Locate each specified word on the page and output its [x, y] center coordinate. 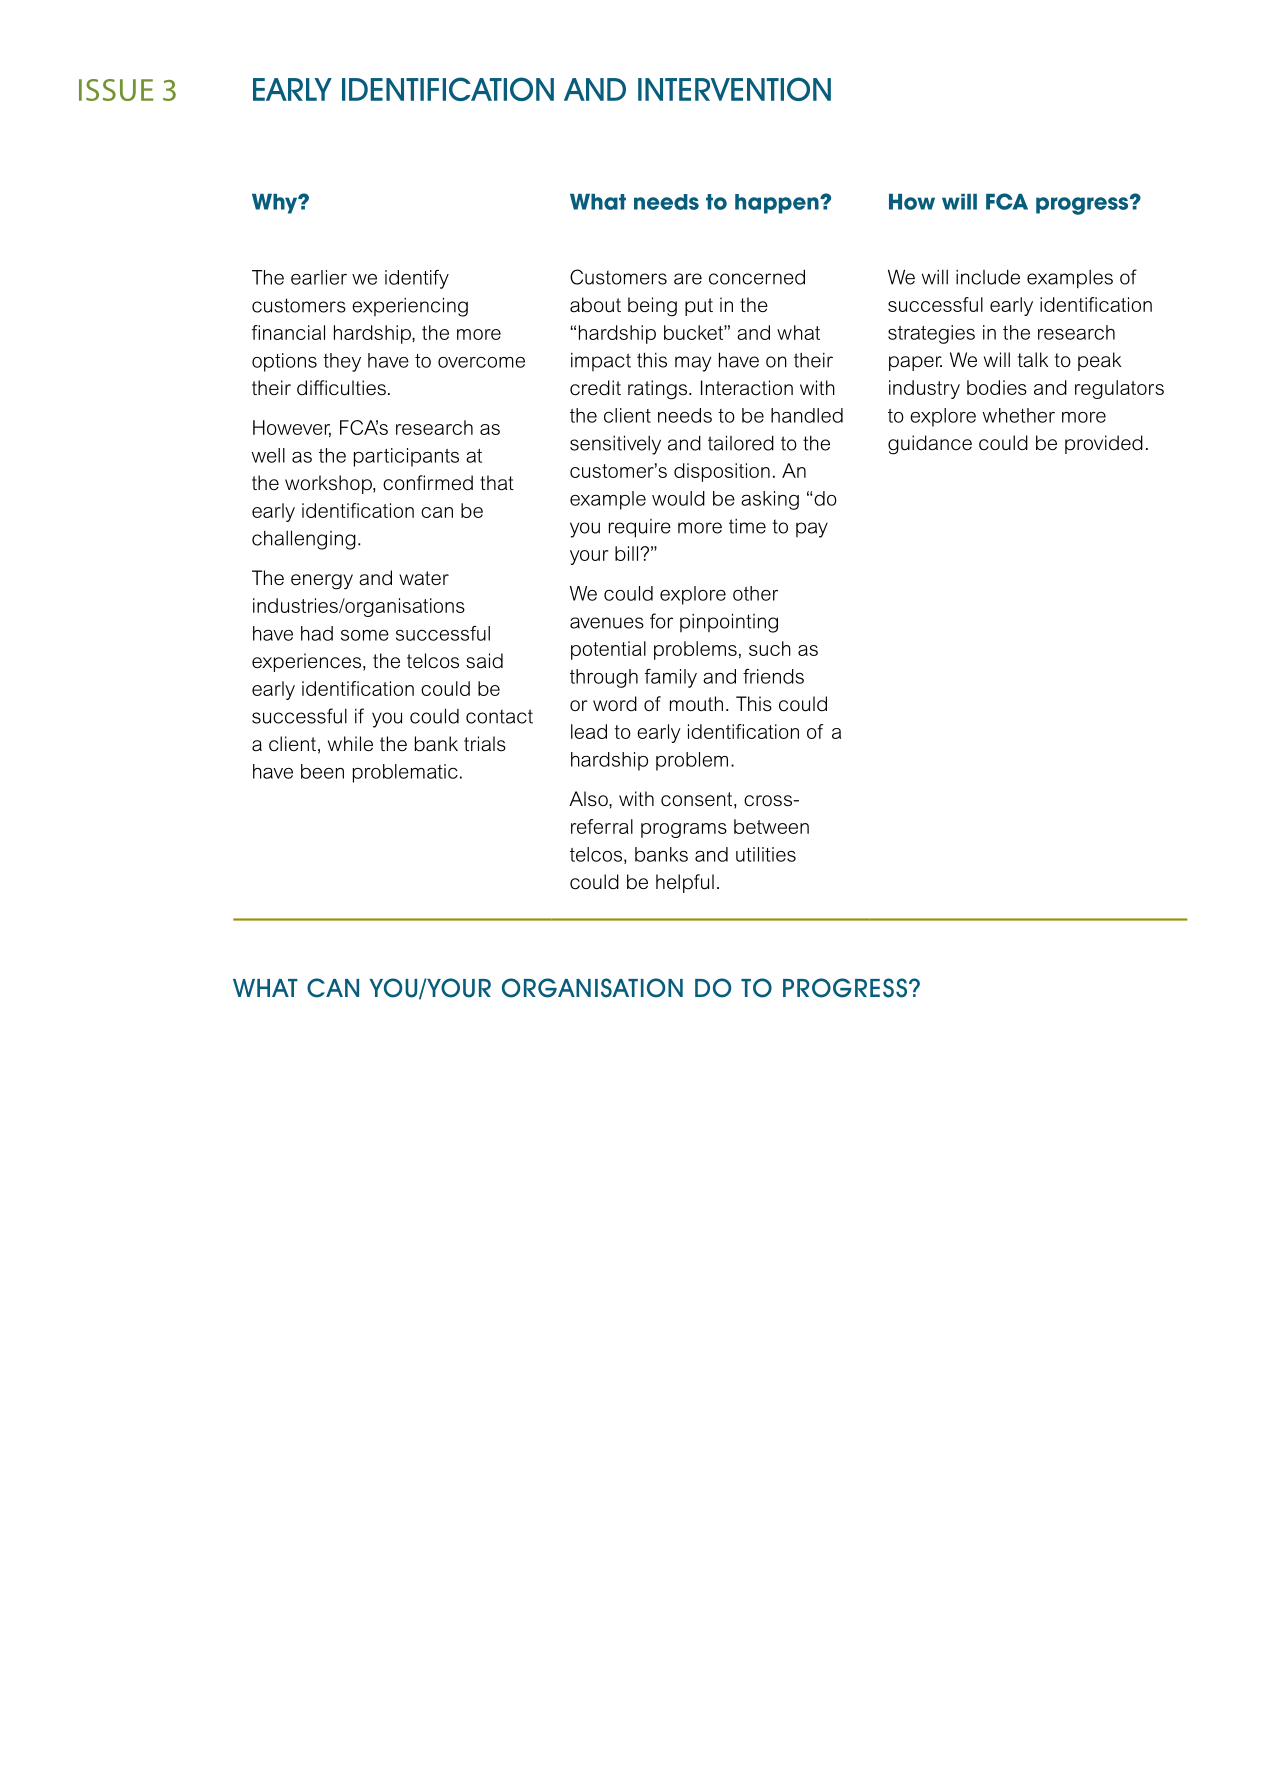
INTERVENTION [734, 89]
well [268, 455]
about [595, 305]
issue [116, 90]
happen [778, 204]
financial [288, 332]
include [988, 277]
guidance [930, 445]
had [317, 633]
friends [773, 676]
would [678, 498]
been [322, 771]
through [604, 678]
